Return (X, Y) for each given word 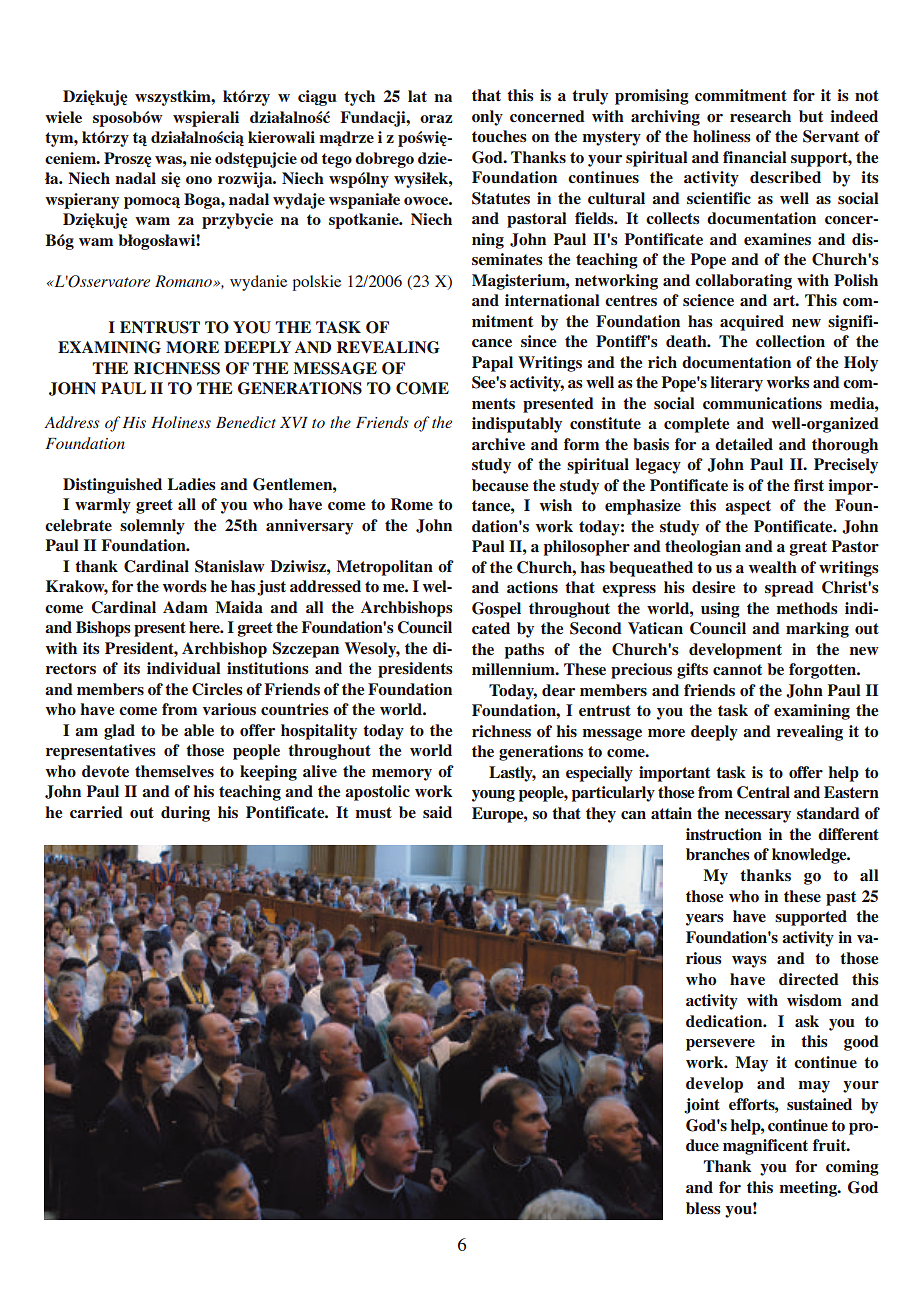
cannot (737, 670)
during (185, 814)
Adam (185, 607)
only (487, 118)
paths (524, 651)
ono (199, 180)
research (760, 116)
